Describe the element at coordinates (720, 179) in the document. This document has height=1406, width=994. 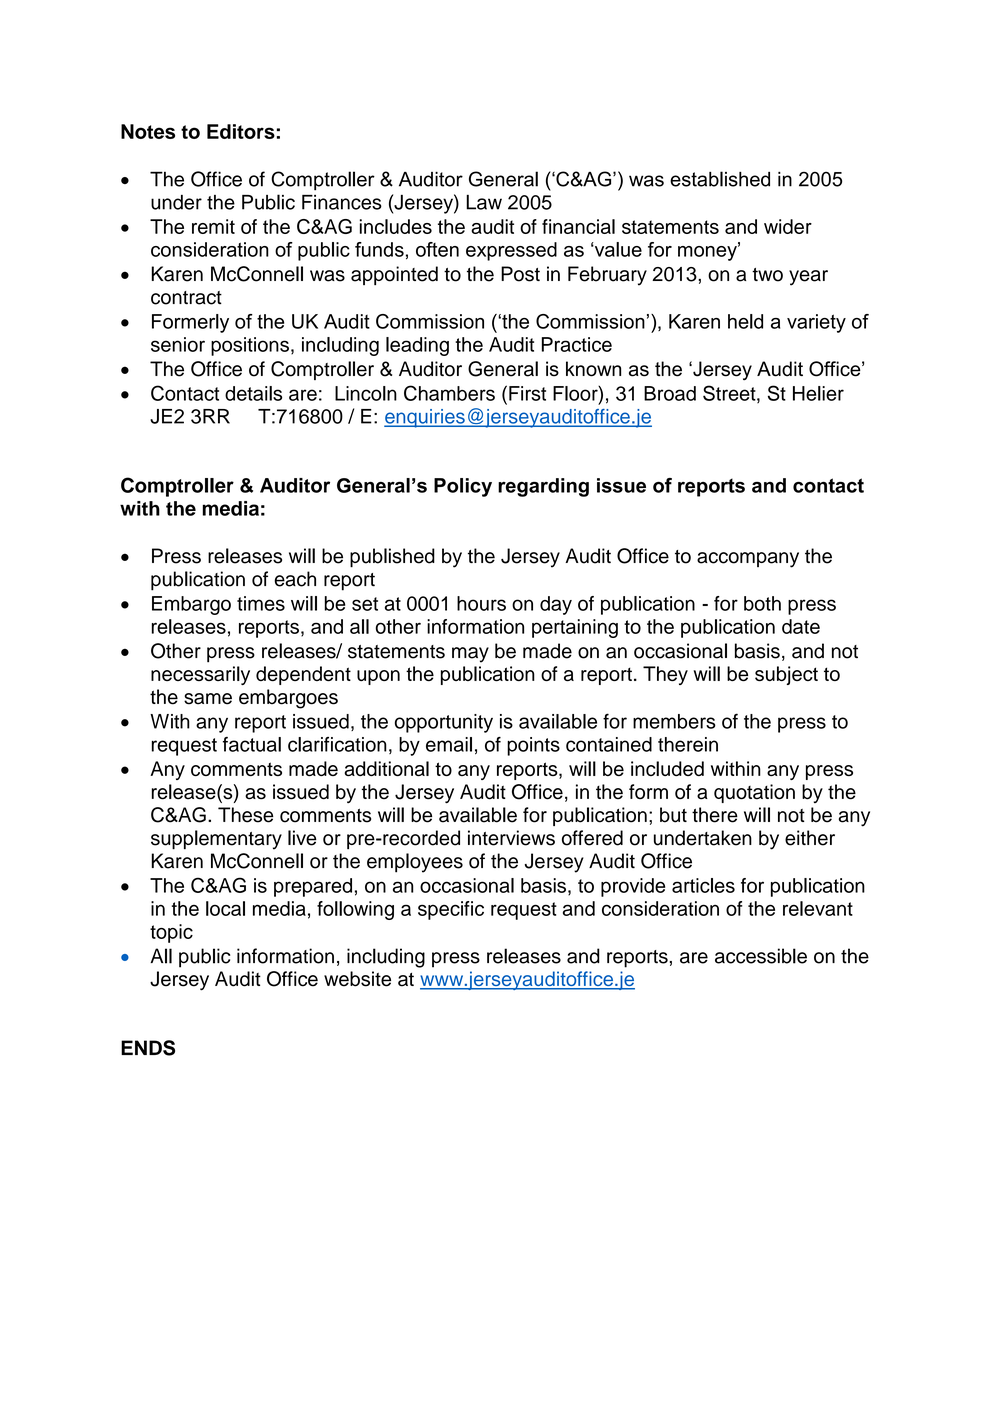
I see `established` at that location.
